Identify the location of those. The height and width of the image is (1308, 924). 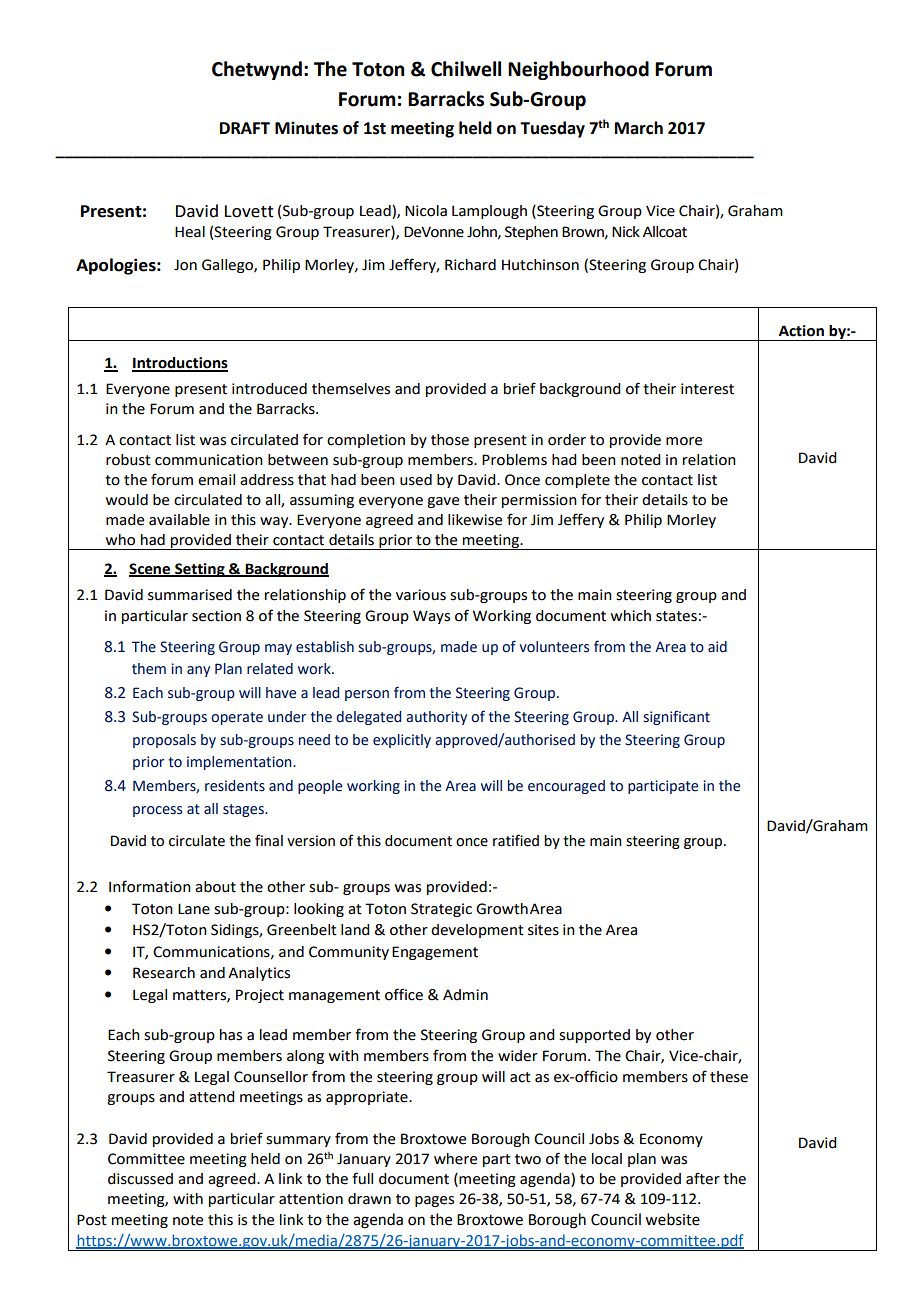
(450, 440).
